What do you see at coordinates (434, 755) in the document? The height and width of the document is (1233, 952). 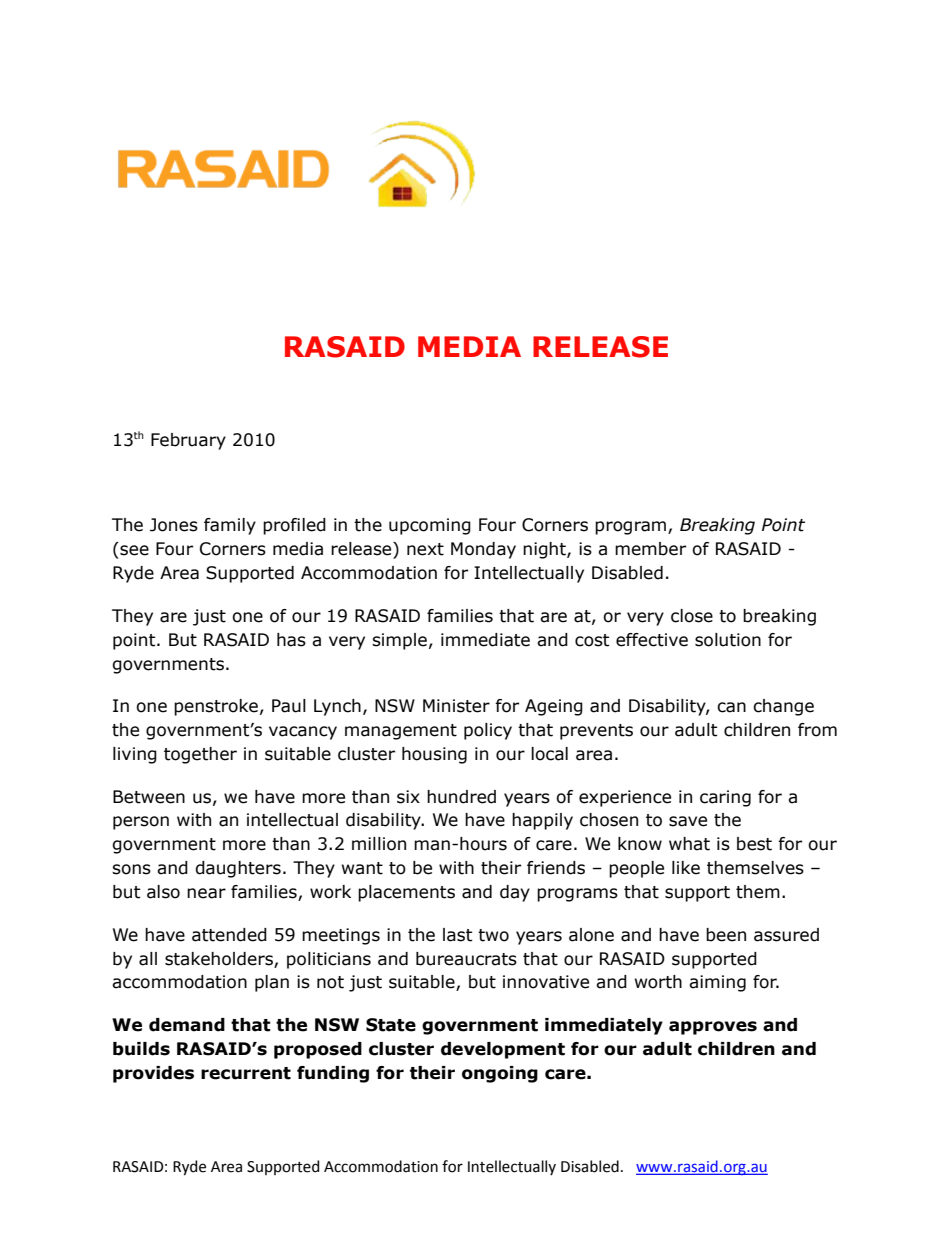 I see `housing` at bounding box center [434, 755].
